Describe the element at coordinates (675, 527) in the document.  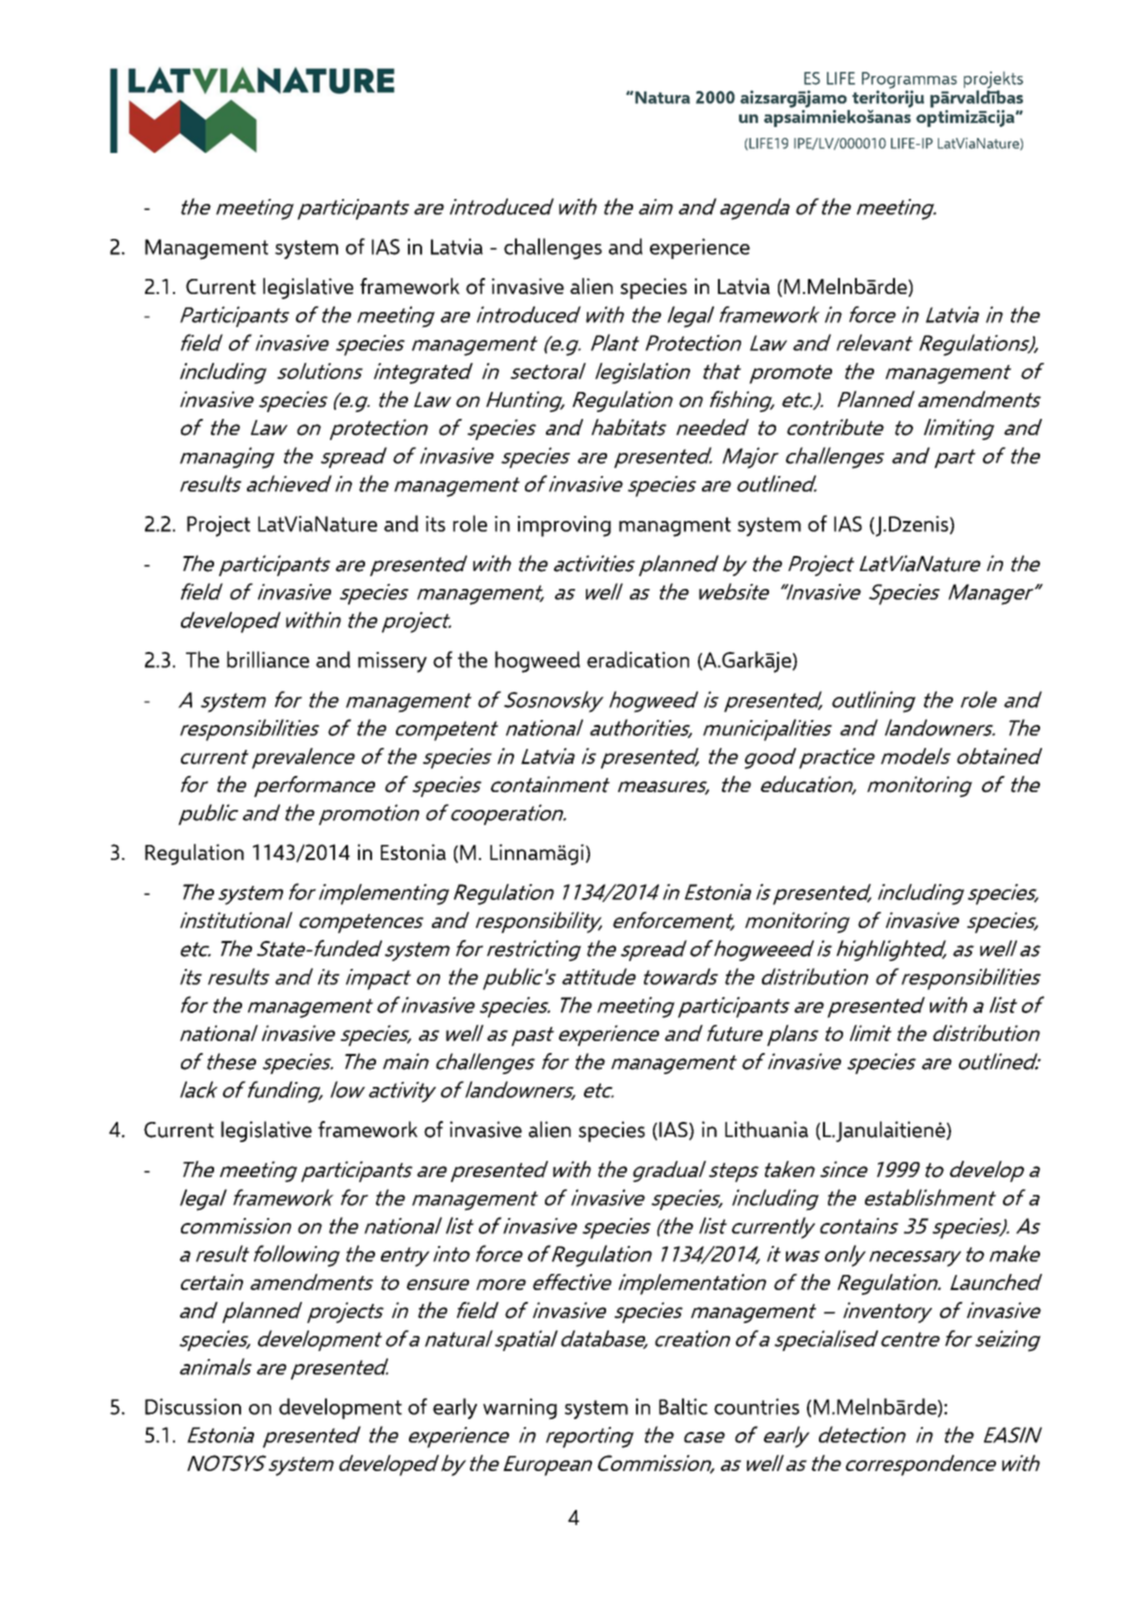
I see `managment` at that location.
